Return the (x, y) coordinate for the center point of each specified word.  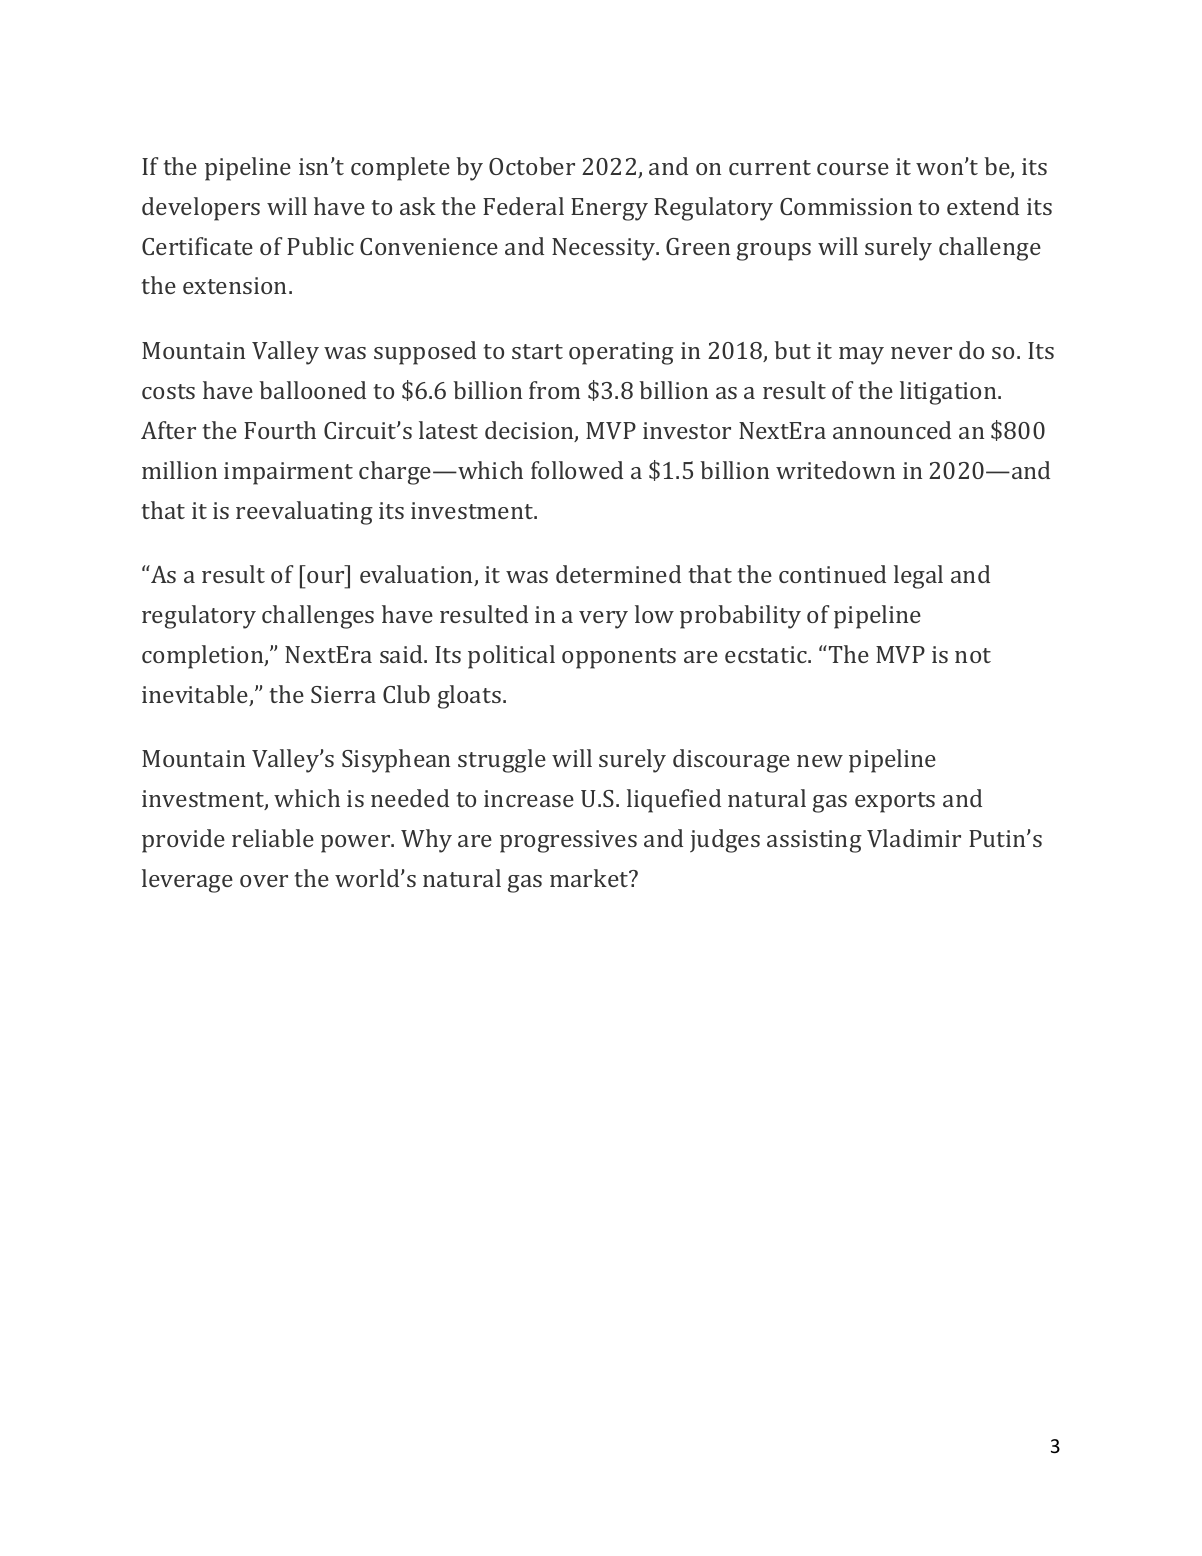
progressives (568, 841)
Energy (609, 209)
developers (201, 209)
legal (918, 577)
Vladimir (914, 838)
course (853, 169)
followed (577, 470)
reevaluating (304, 513)
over (264, 881)
